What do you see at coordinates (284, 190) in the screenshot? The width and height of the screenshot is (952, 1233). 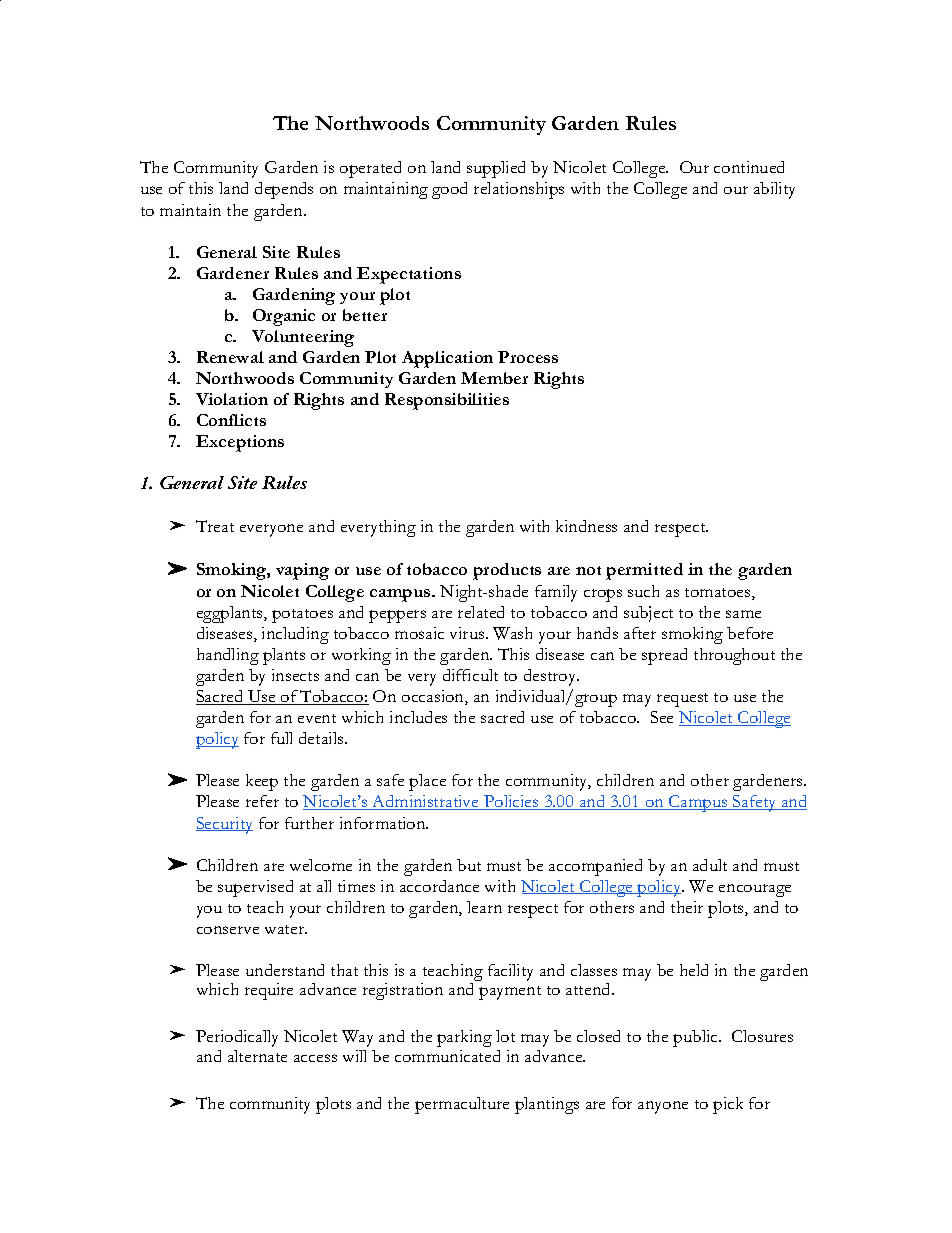 I see `depends` at bounding box center [284, 190].
